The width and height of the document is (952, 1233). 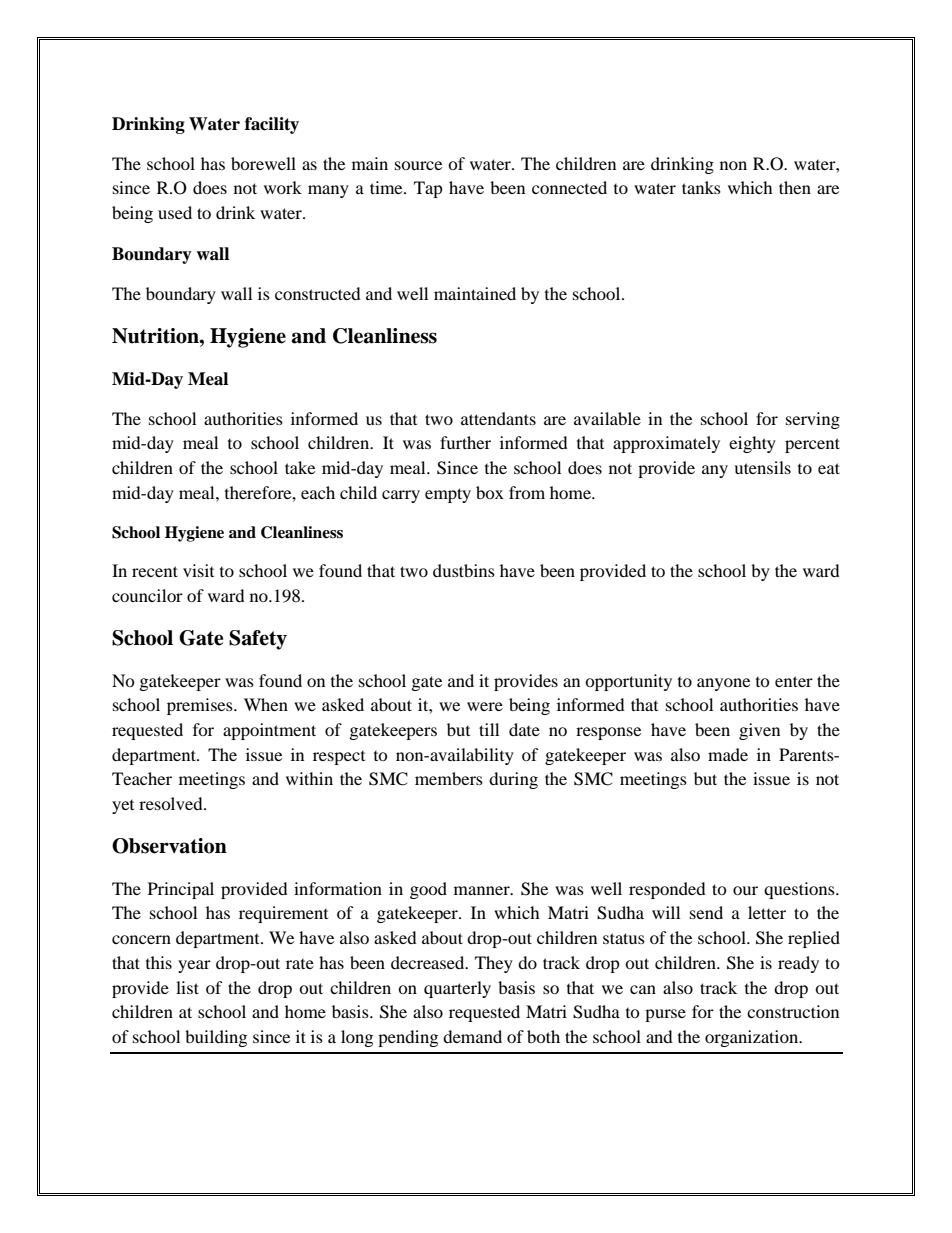 I want to click on source, so click(x=418, y=165).
